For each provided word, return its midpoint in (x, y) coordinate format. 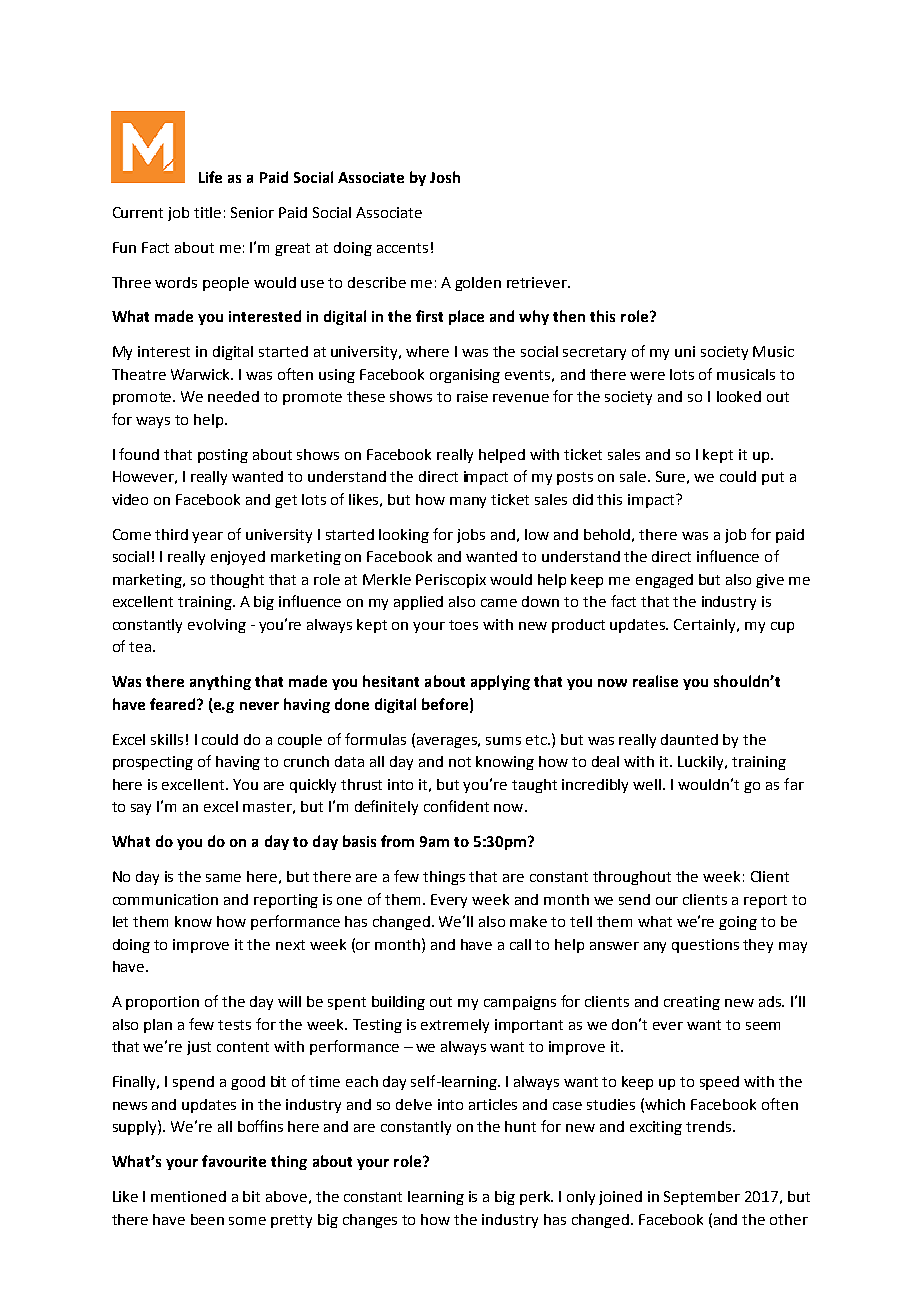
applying (500, 682)
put (773, 478)
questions (705, 946)
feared (174, 704)
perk (536, 1198)
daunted (689, 739)
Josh (445, 177)
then (569, 316)
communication (165, 899)
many (468, 502)
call (520, 944)
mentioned (188, 1196)
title (207, 212)
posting (223, 456)
